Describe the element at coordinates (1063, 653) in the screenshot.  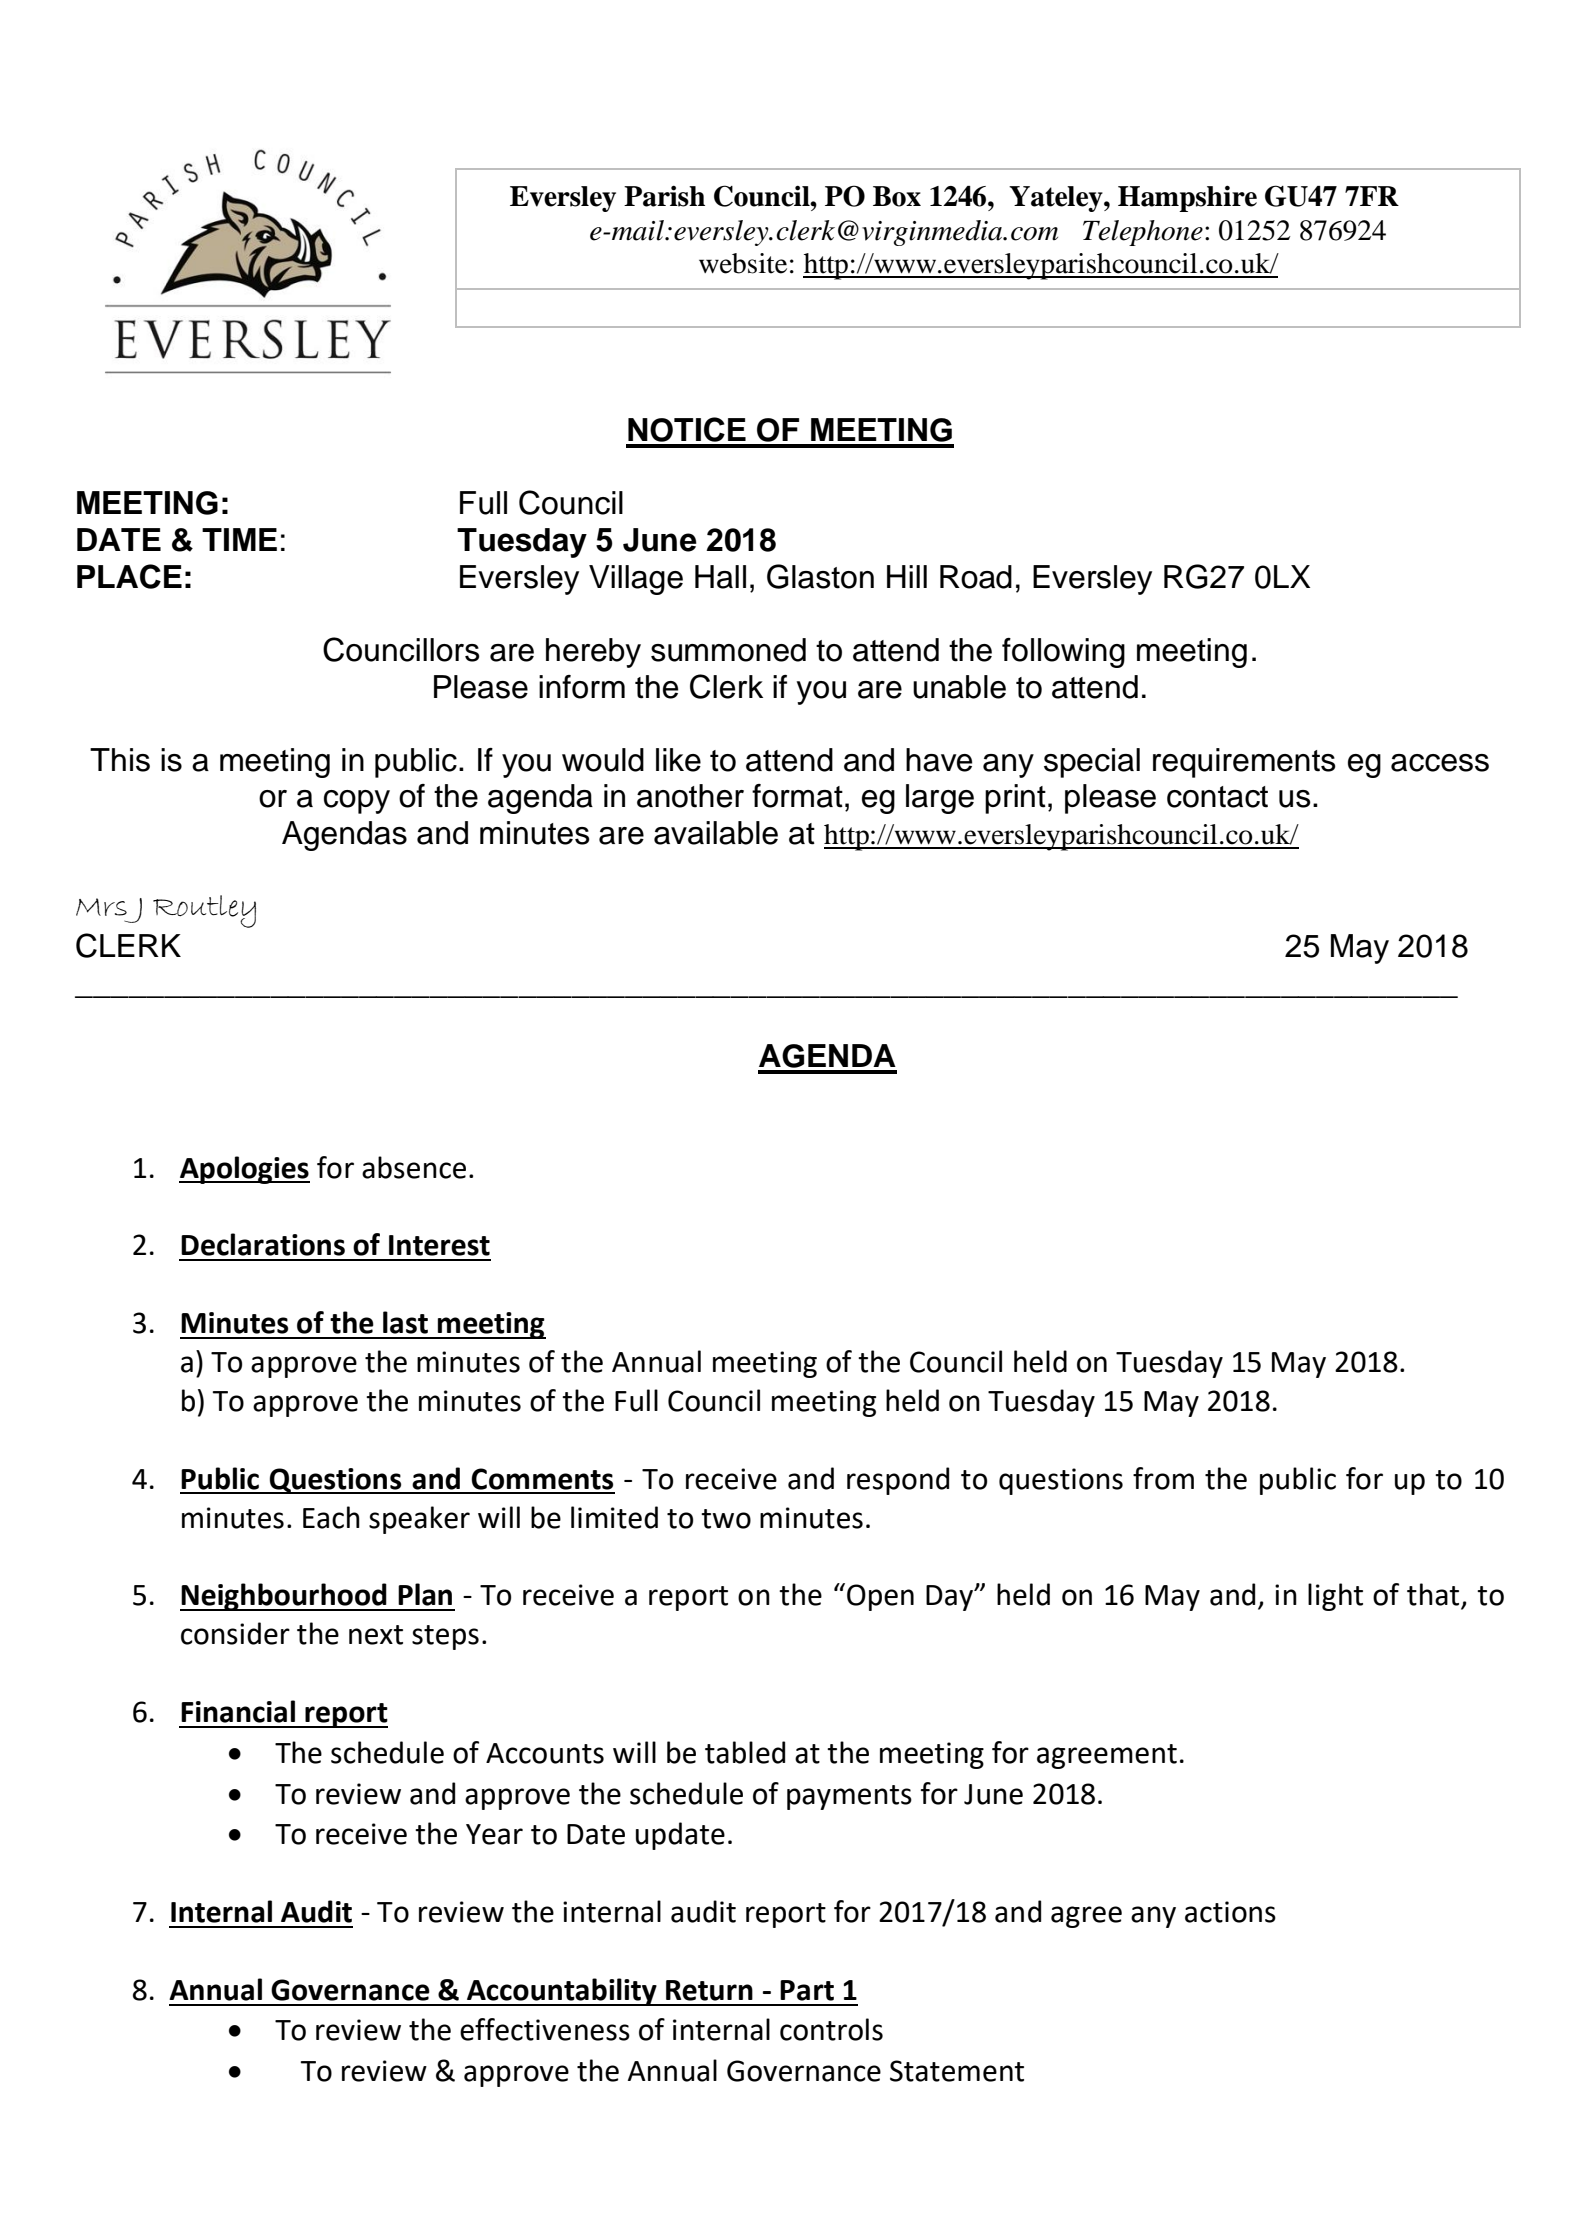
I see `following` at that location.
